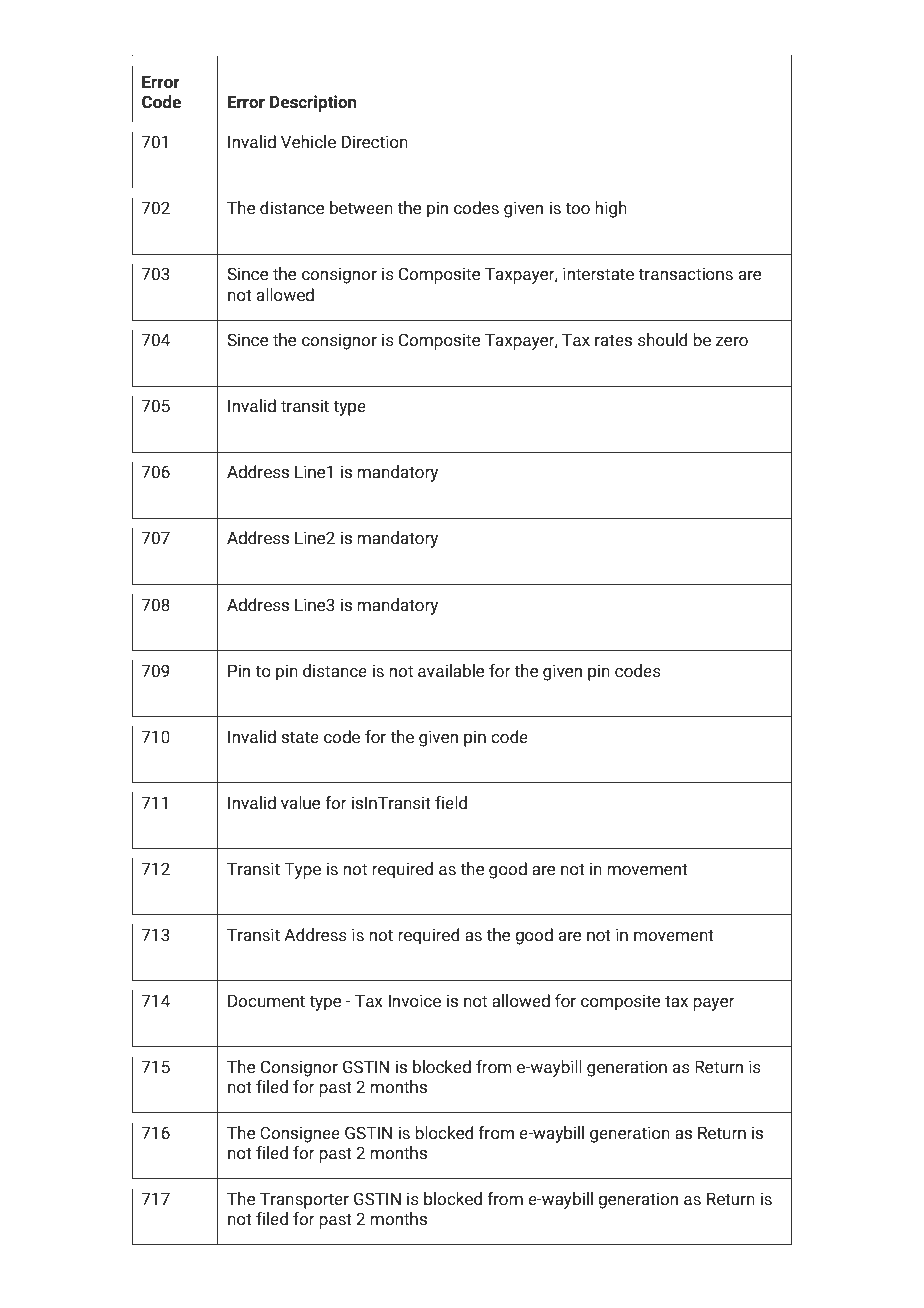  Describe the element at coordinates (611, 209) in the screenshot. I see `high` at that location.
